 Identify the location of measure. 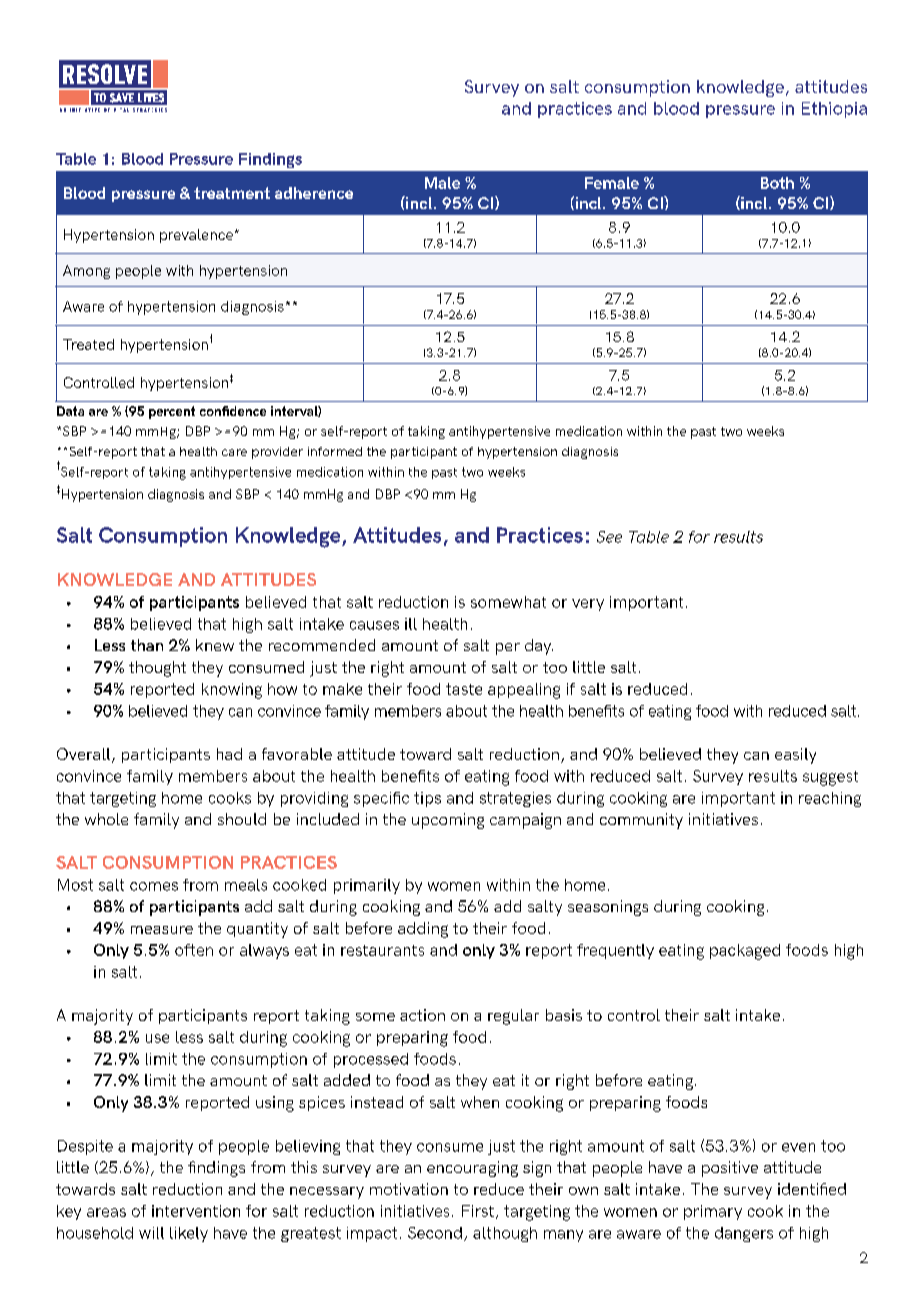
(162, 930).
